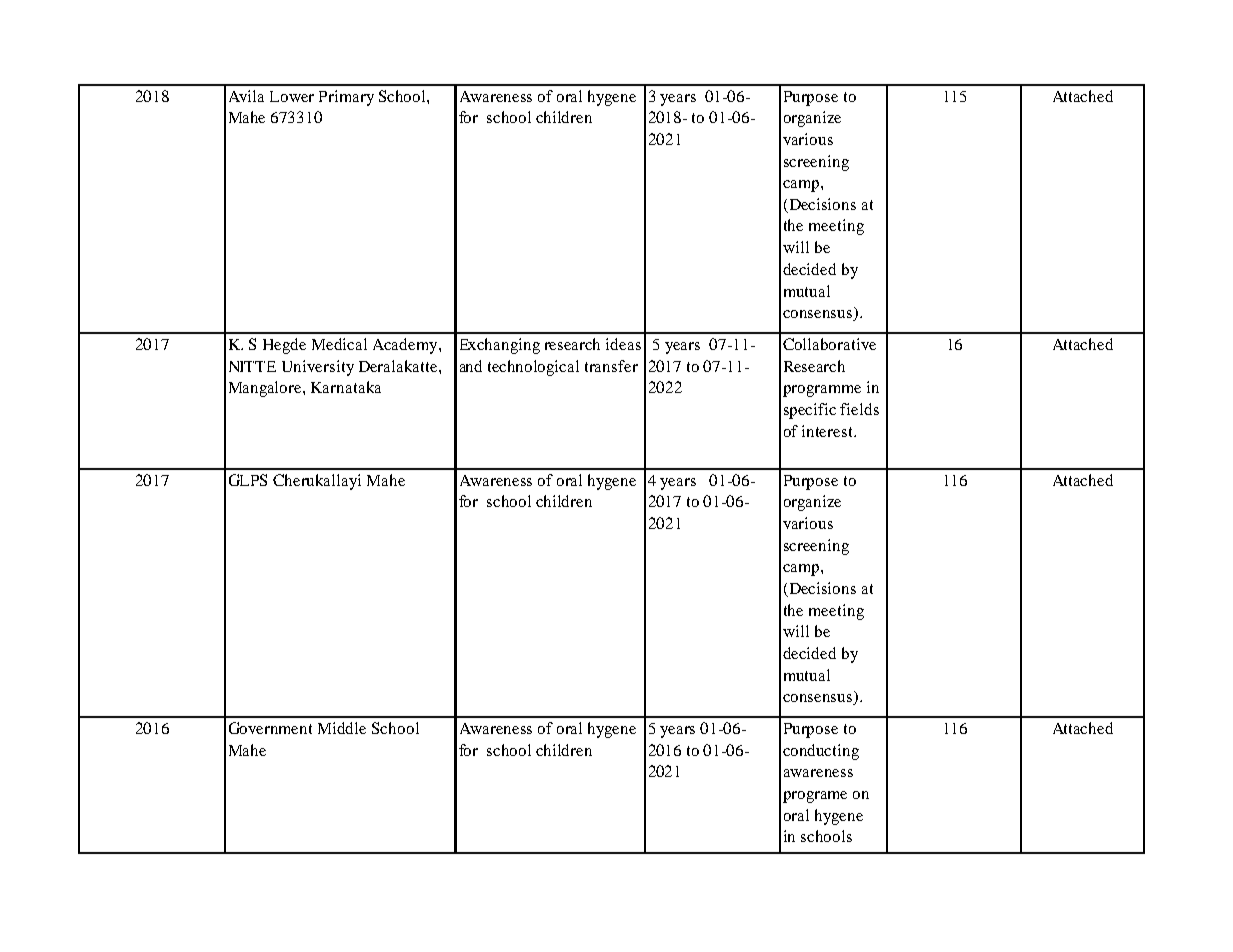 The width and height of the screenshot is (1233, 952). What do you see at coordinates (342, 728) in the screenshot?
I see `Middle` at bounding box center [342, 728].
